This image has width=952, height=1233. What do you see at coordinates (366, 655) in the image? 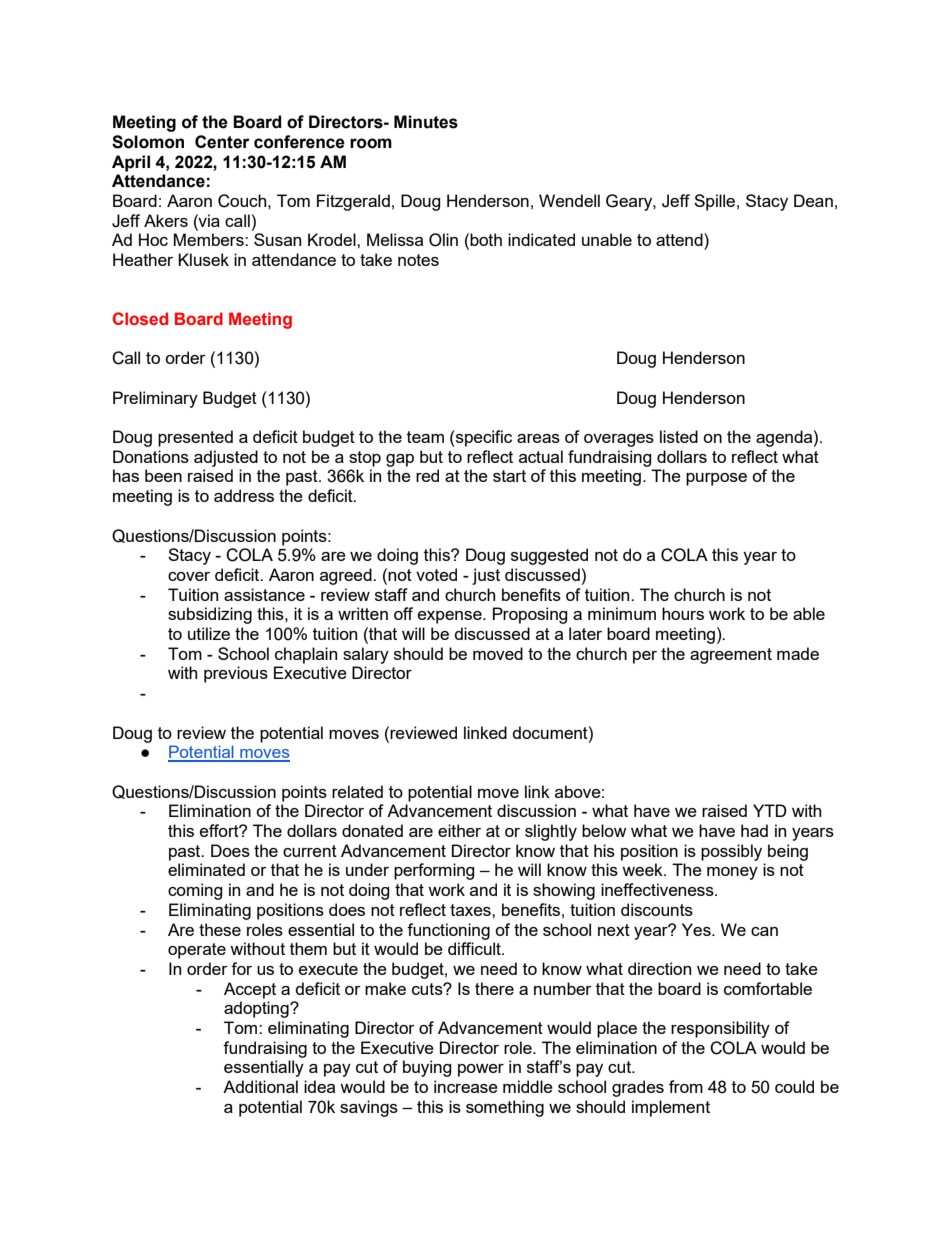
I see `salary` at bounding box center [366, 655].
